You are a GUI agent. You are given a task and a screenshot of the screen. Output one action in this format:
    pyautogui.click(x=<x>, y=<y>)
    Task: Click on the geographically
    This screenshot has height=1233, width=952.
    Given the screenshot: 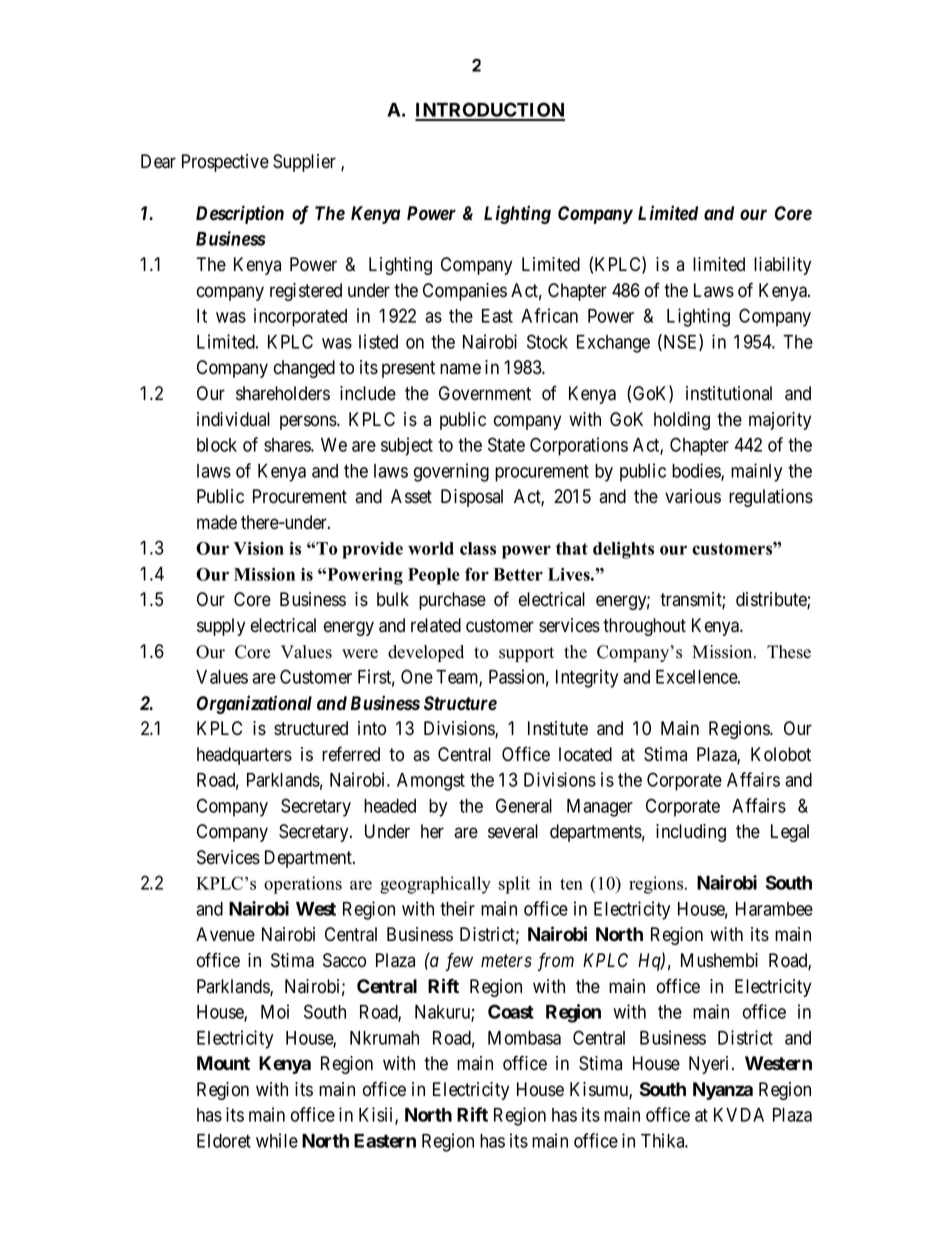 What is the action you would take?
    pyautogui.click(x=435, y=885)
